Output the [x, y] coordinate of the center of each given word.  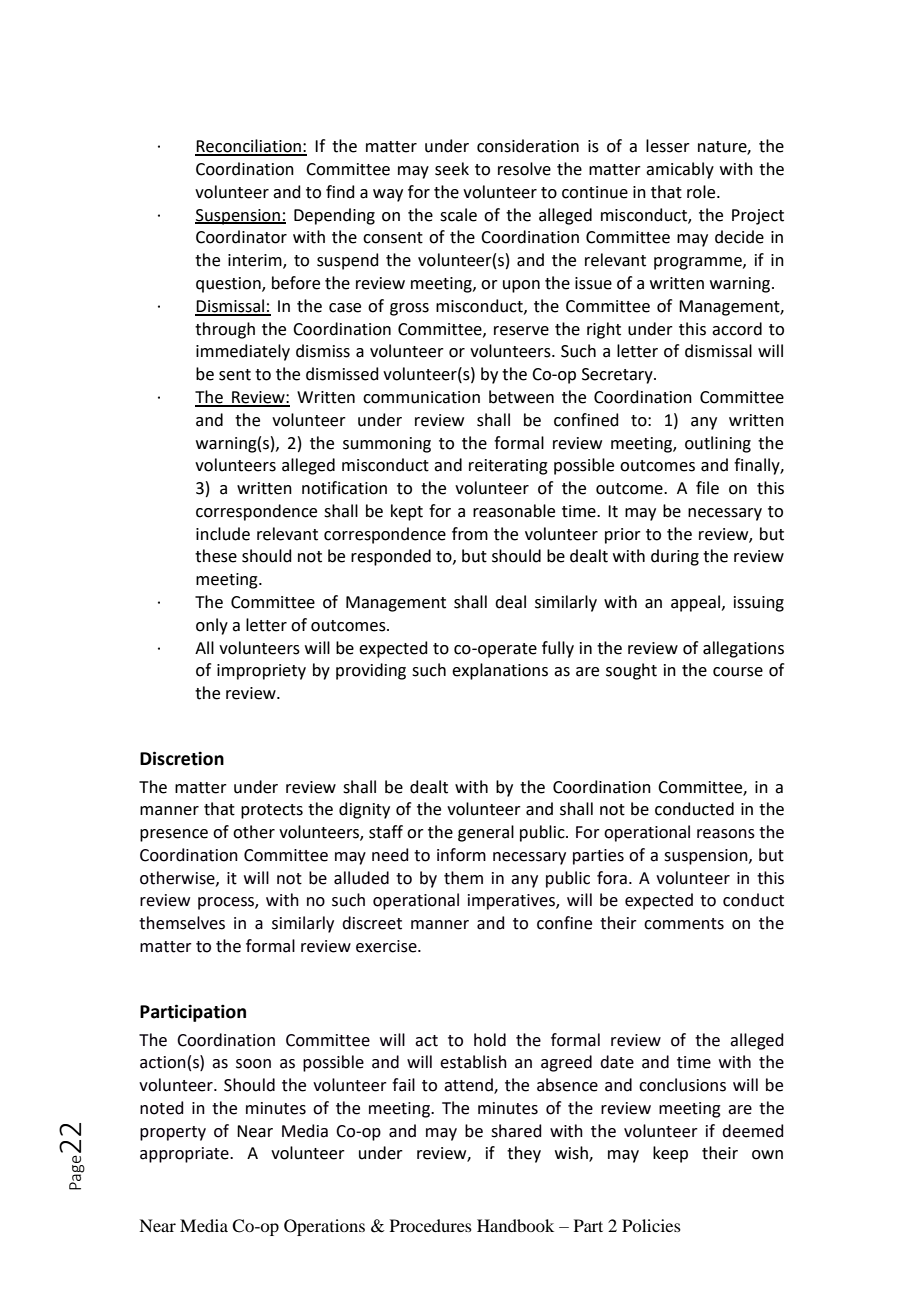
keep [670, 1154]
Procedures [431, 1225]
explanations [500, 671]
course [738, 672]
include [223, 534]
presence [174, 835]
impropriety [261, 672]
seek [452, 169]
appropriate [185, 1155]
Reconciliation [249, 147]
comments [684, 924]
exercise [387, 946]
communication [421, 397]
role [702, 192]
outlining [718, 444]
